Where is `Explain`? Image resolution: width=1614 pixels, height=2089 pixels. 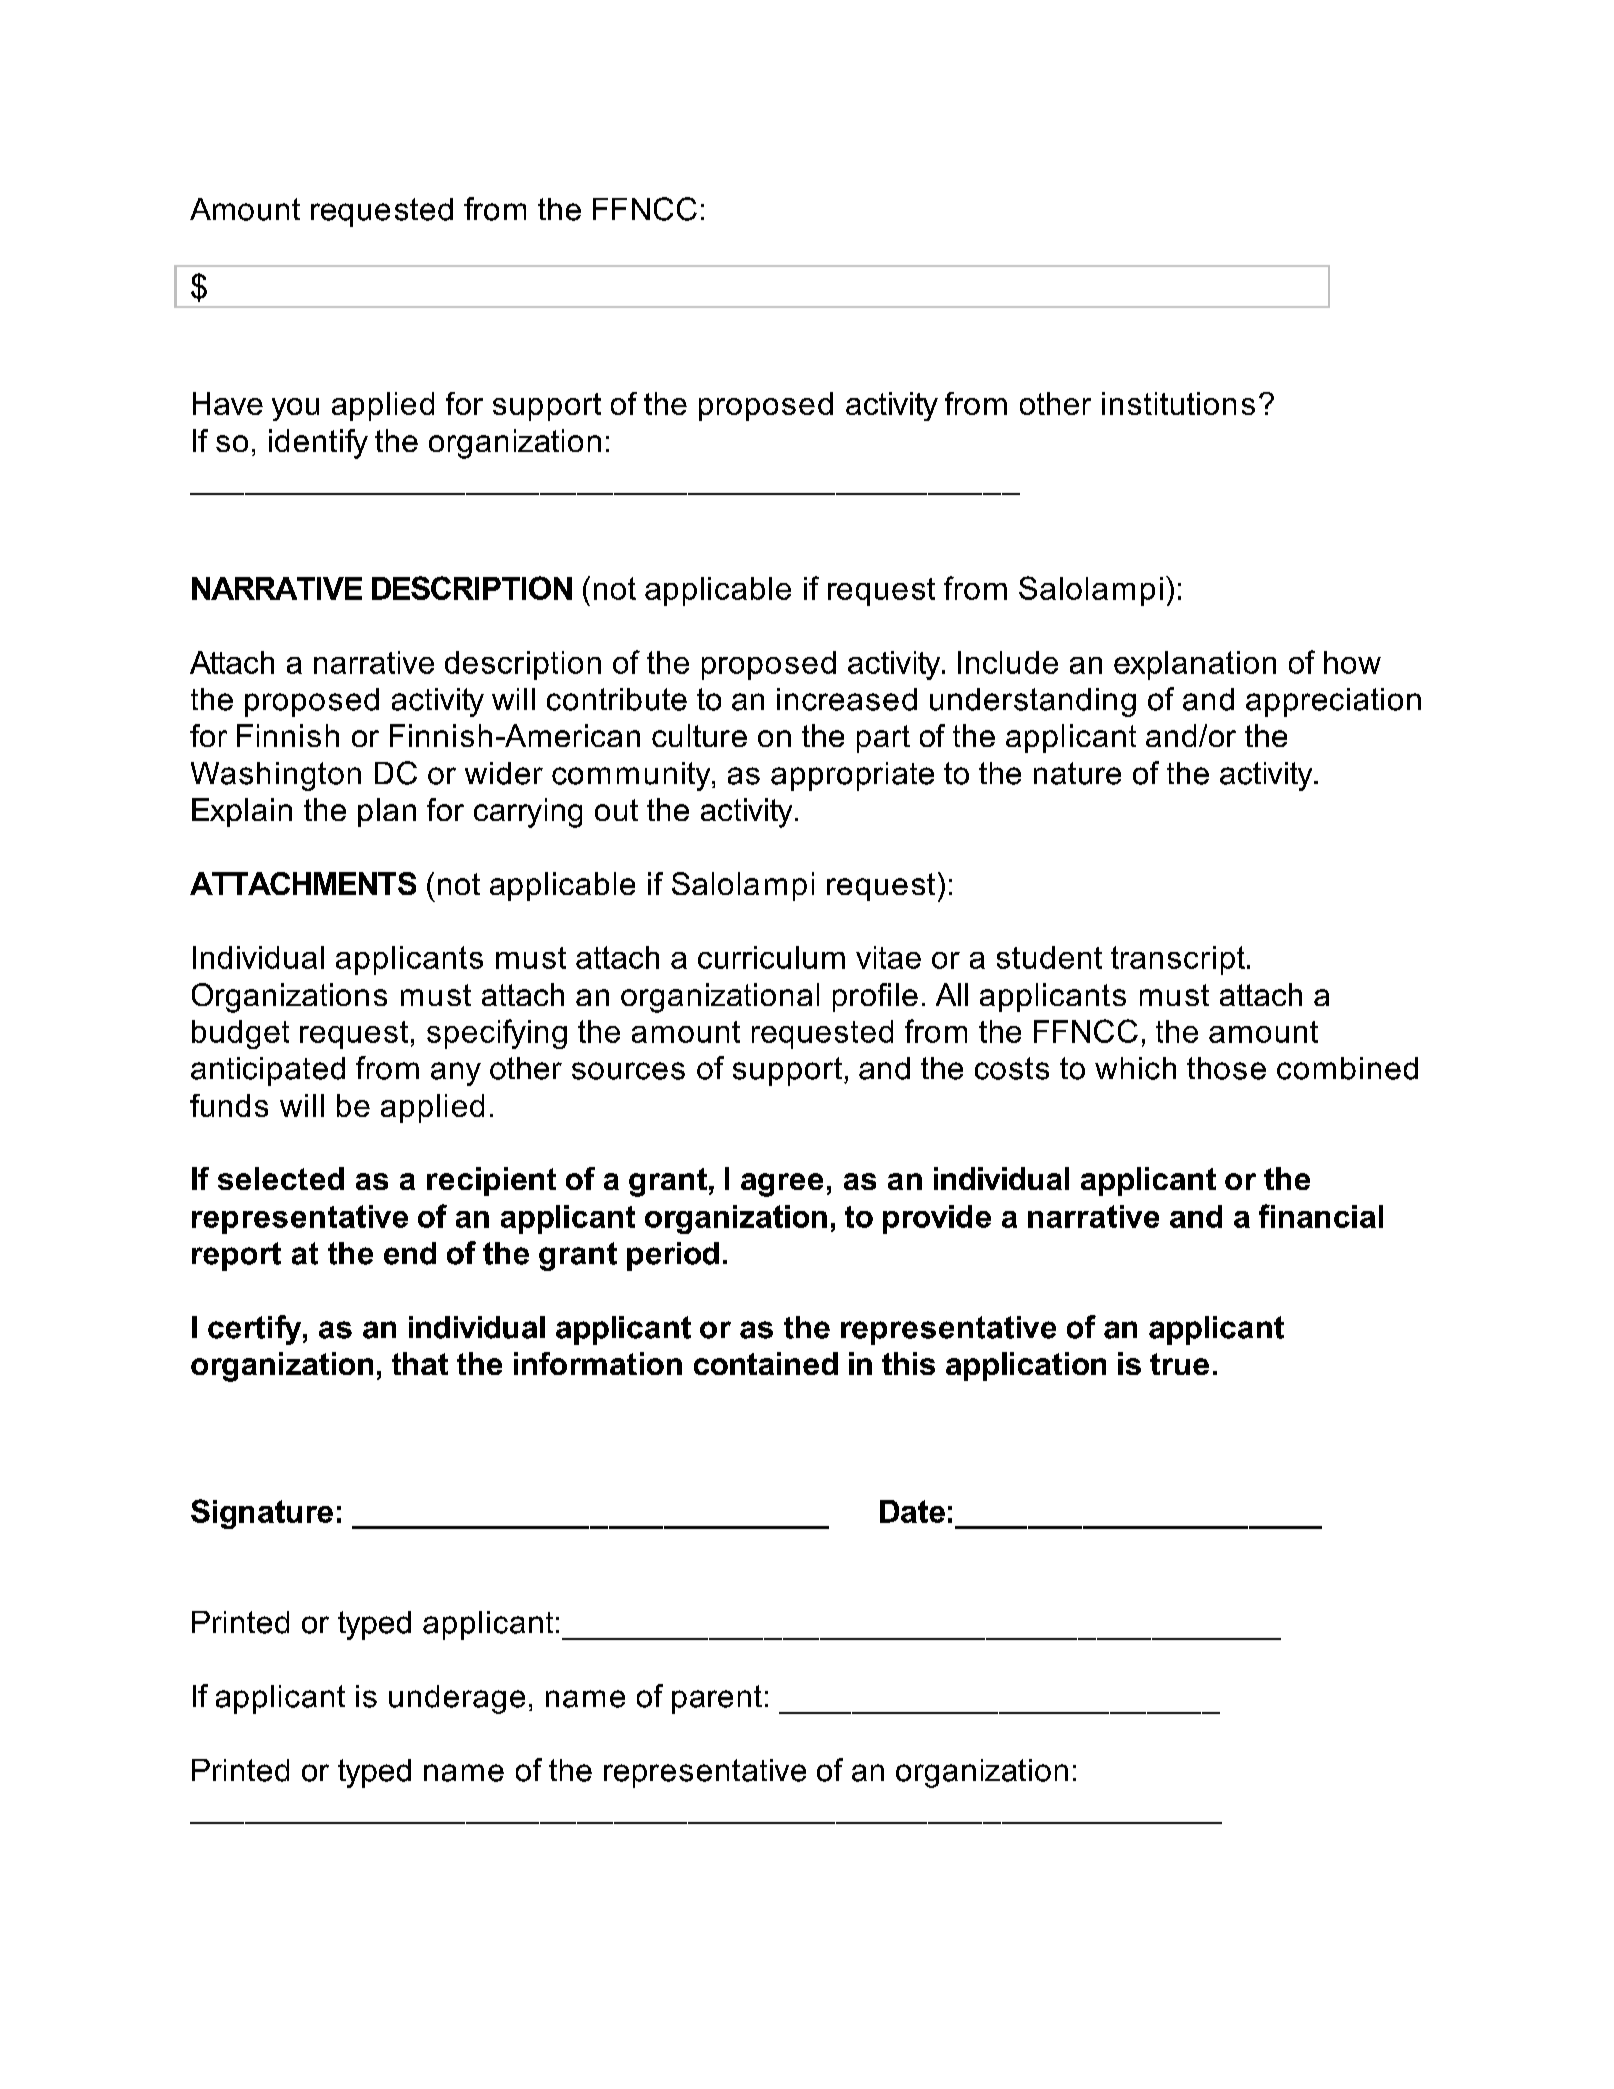
Explain is located at coordinates (242, 812).
